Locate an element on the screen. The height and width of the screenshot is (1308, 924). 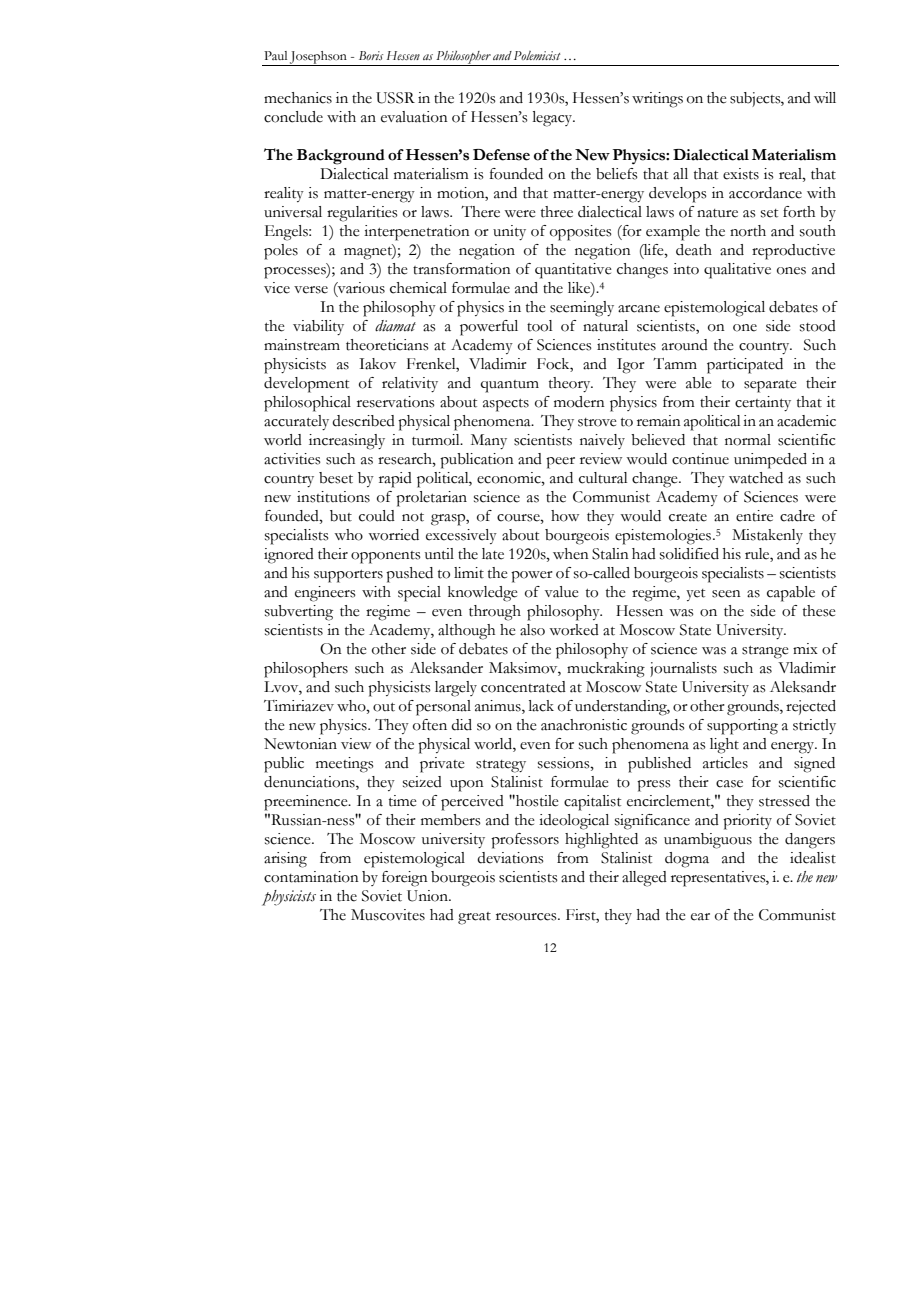
deviations is located at coordinates (510, 858).
